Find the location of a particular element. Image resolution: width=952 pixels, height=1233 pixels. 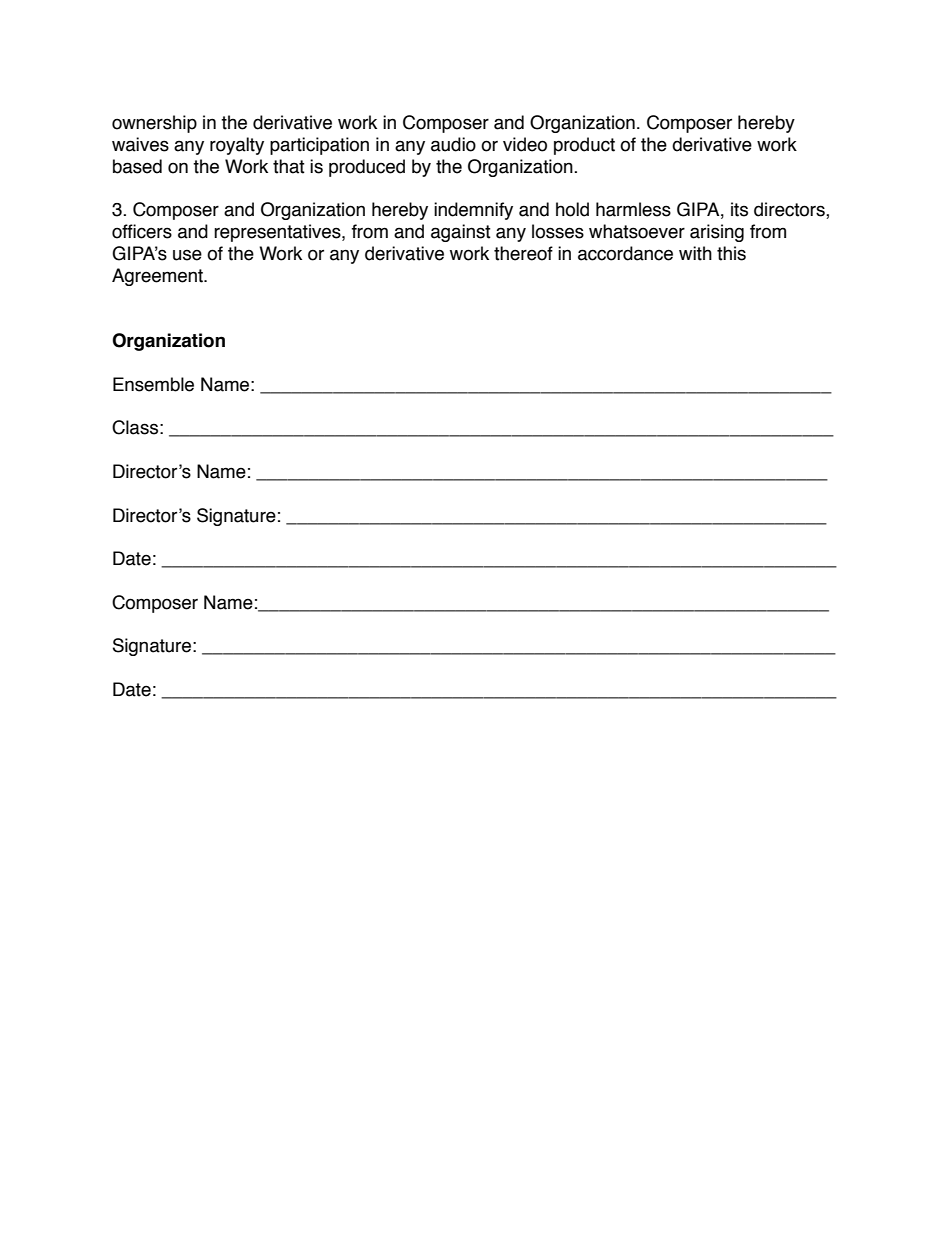

audio is located at coordinates (453, 144).
